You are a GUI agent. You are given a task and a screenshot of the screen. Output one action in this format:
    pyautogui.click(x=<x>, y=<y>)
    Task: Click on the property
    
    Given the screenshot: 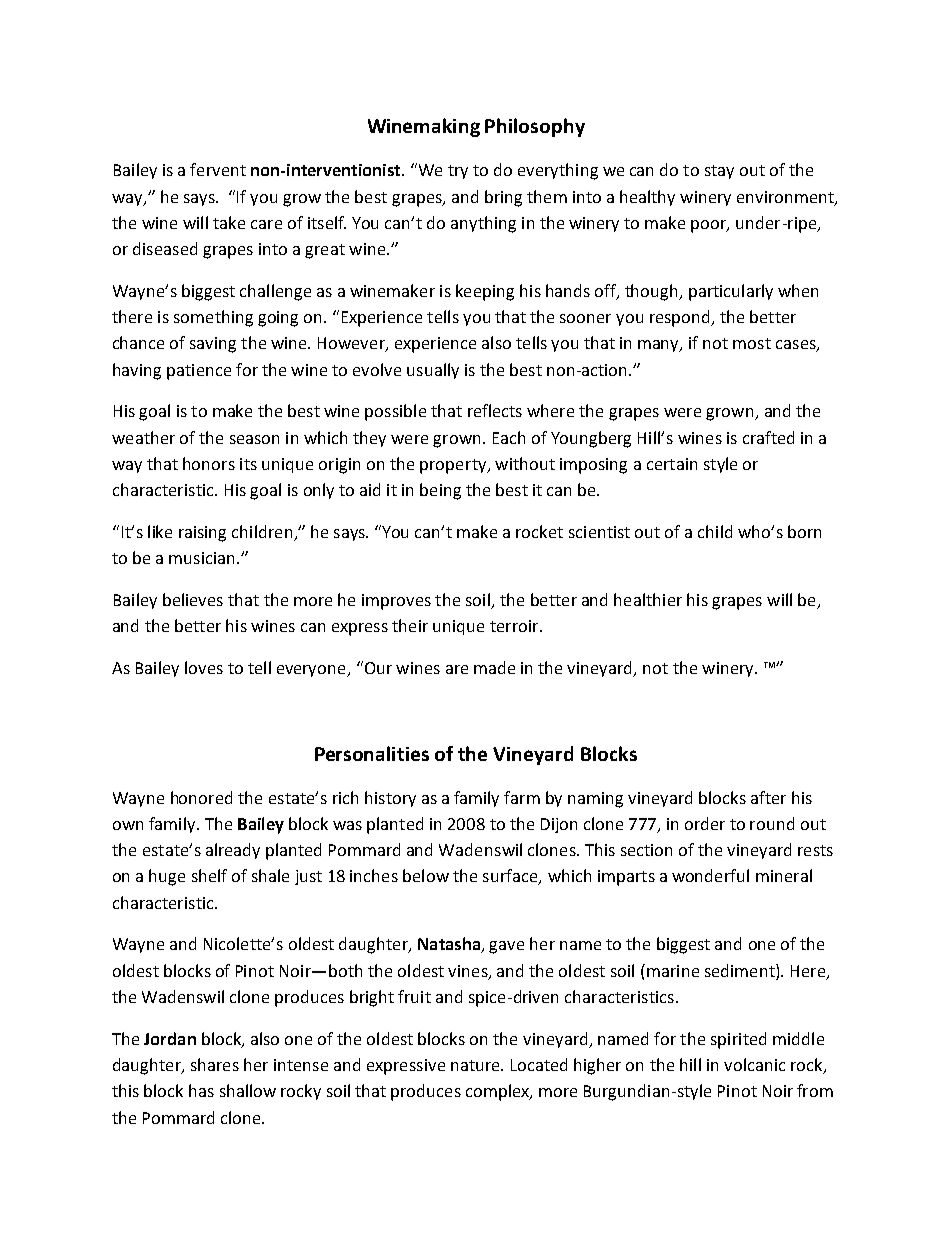 What is the action you would take?
    pyautogui.click(x=454, y=466)
